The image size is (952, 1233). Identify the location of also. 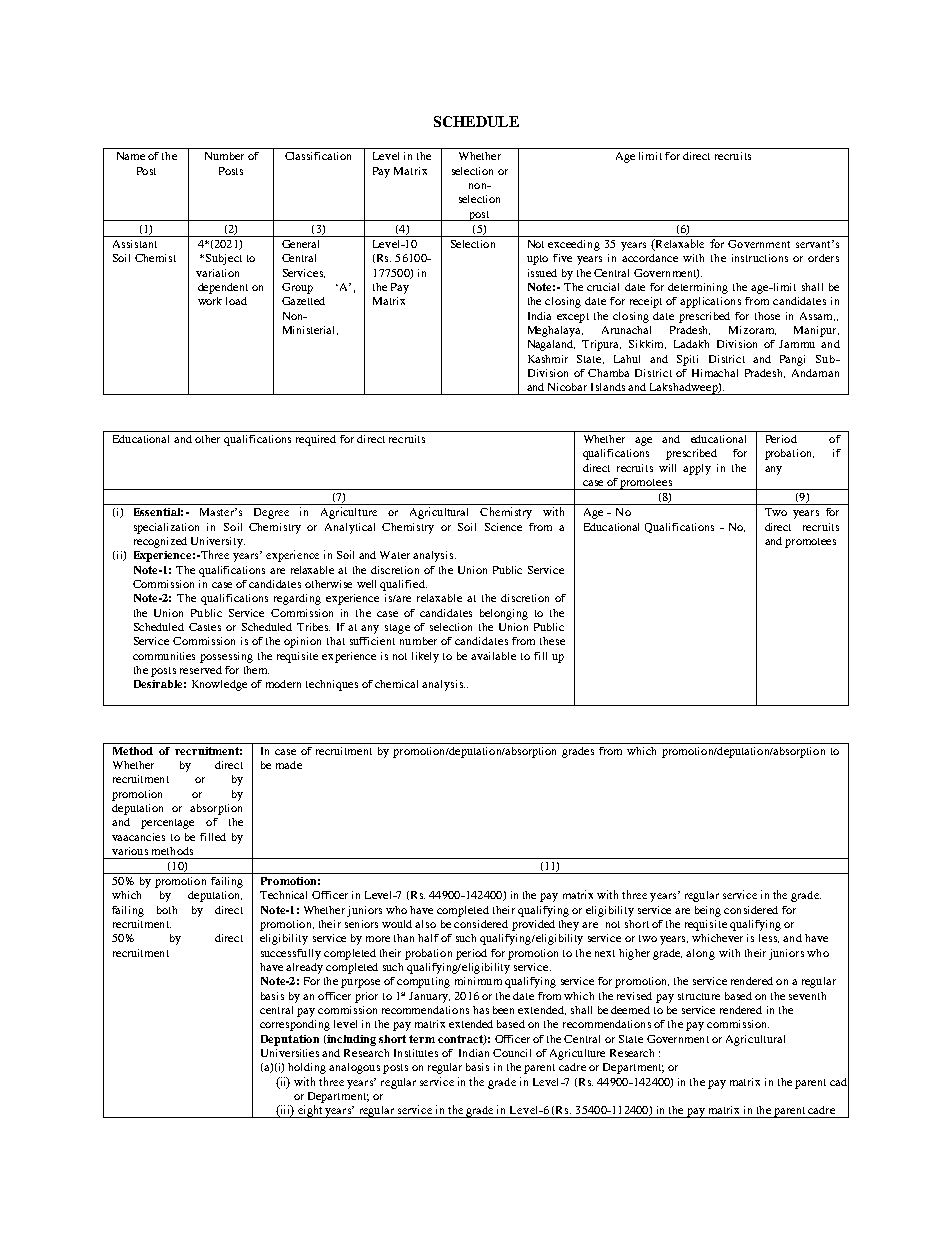
(425, 924).
